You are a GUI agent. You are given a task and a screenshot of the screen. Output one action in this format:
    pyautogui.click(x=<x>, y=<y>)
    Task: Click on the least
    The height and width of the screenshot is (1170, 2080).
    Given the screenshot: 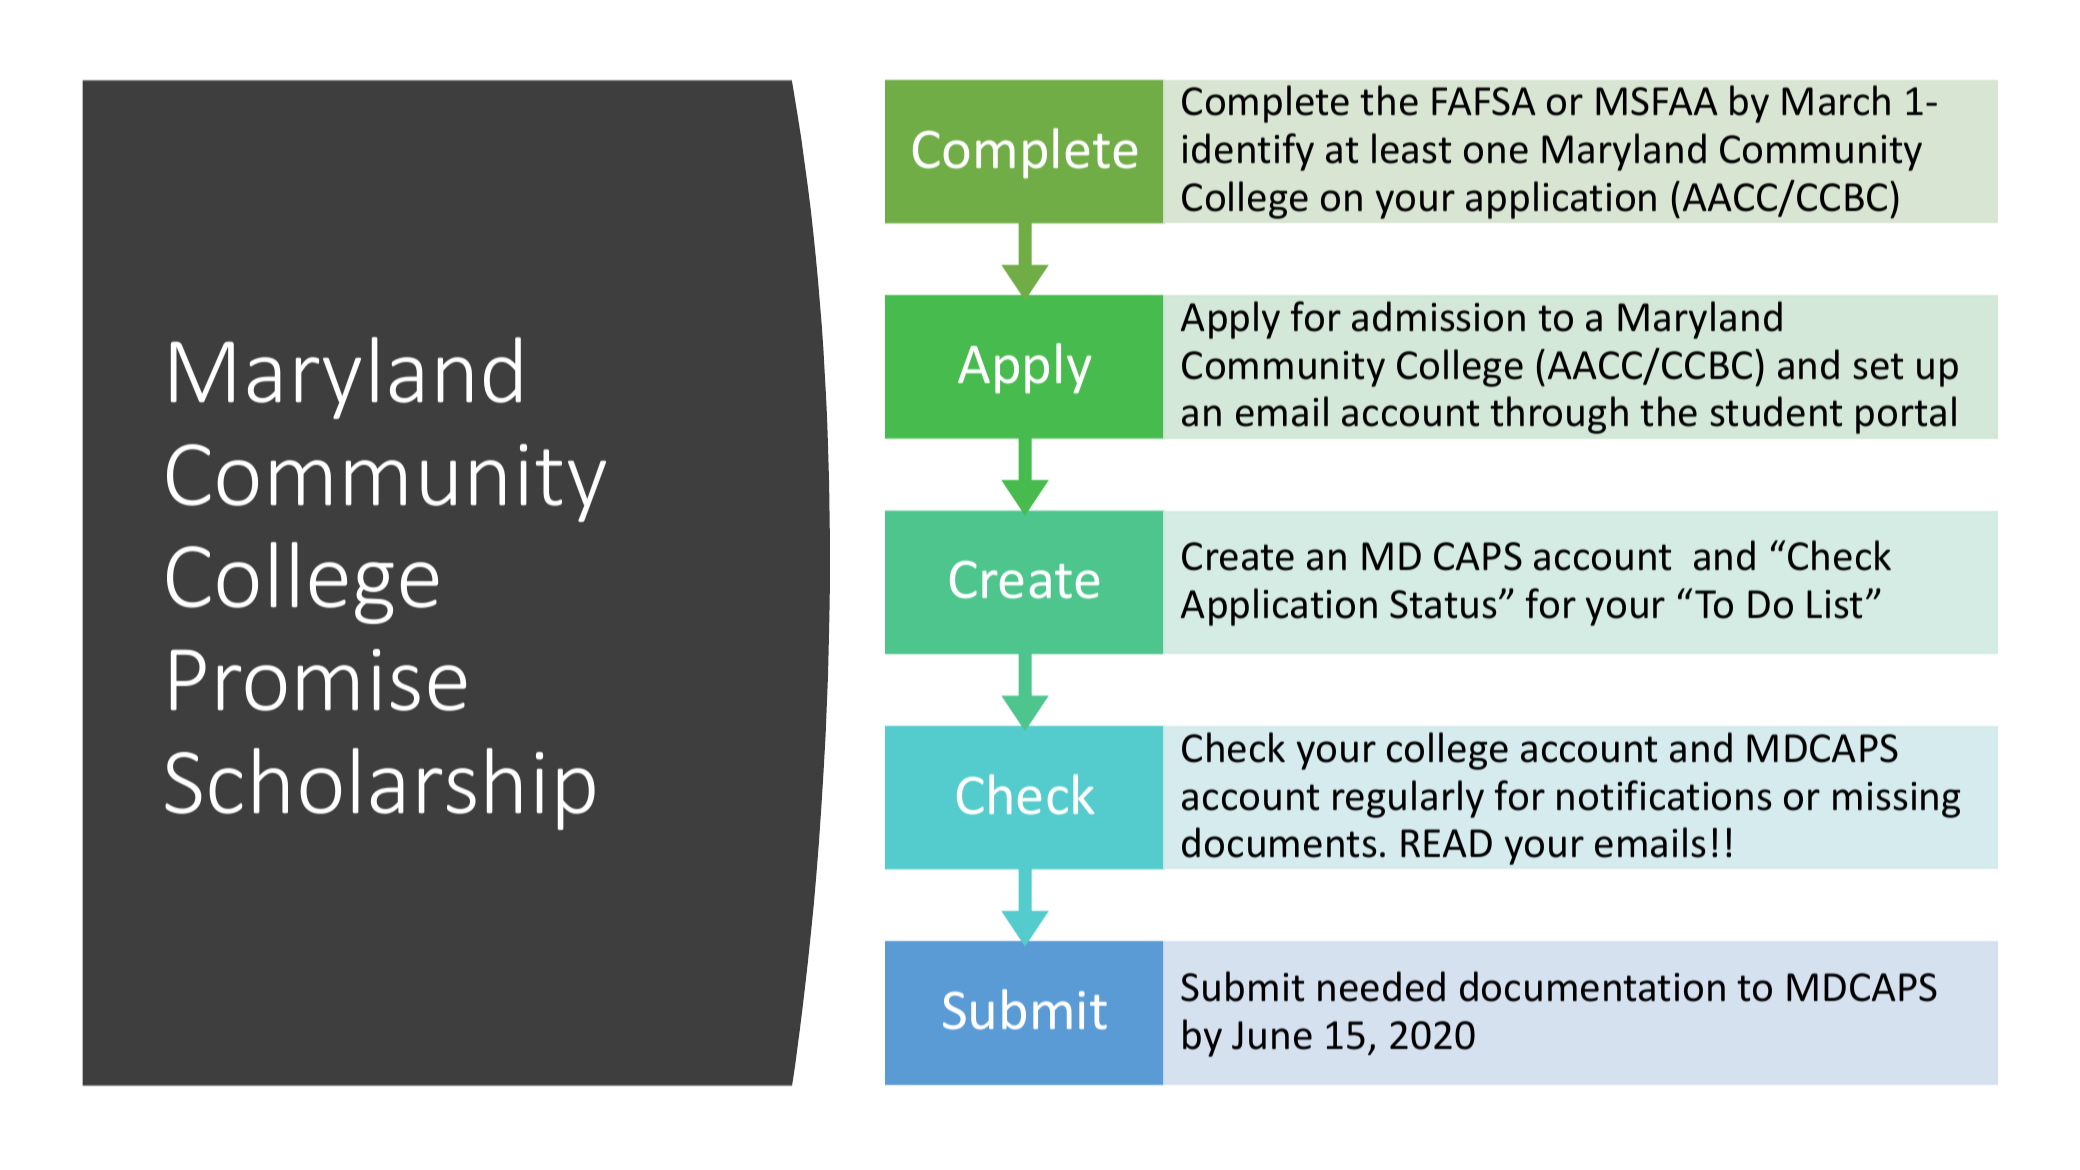 What is the action you would take?
    pyautogui.click(x=1411, y=148)
